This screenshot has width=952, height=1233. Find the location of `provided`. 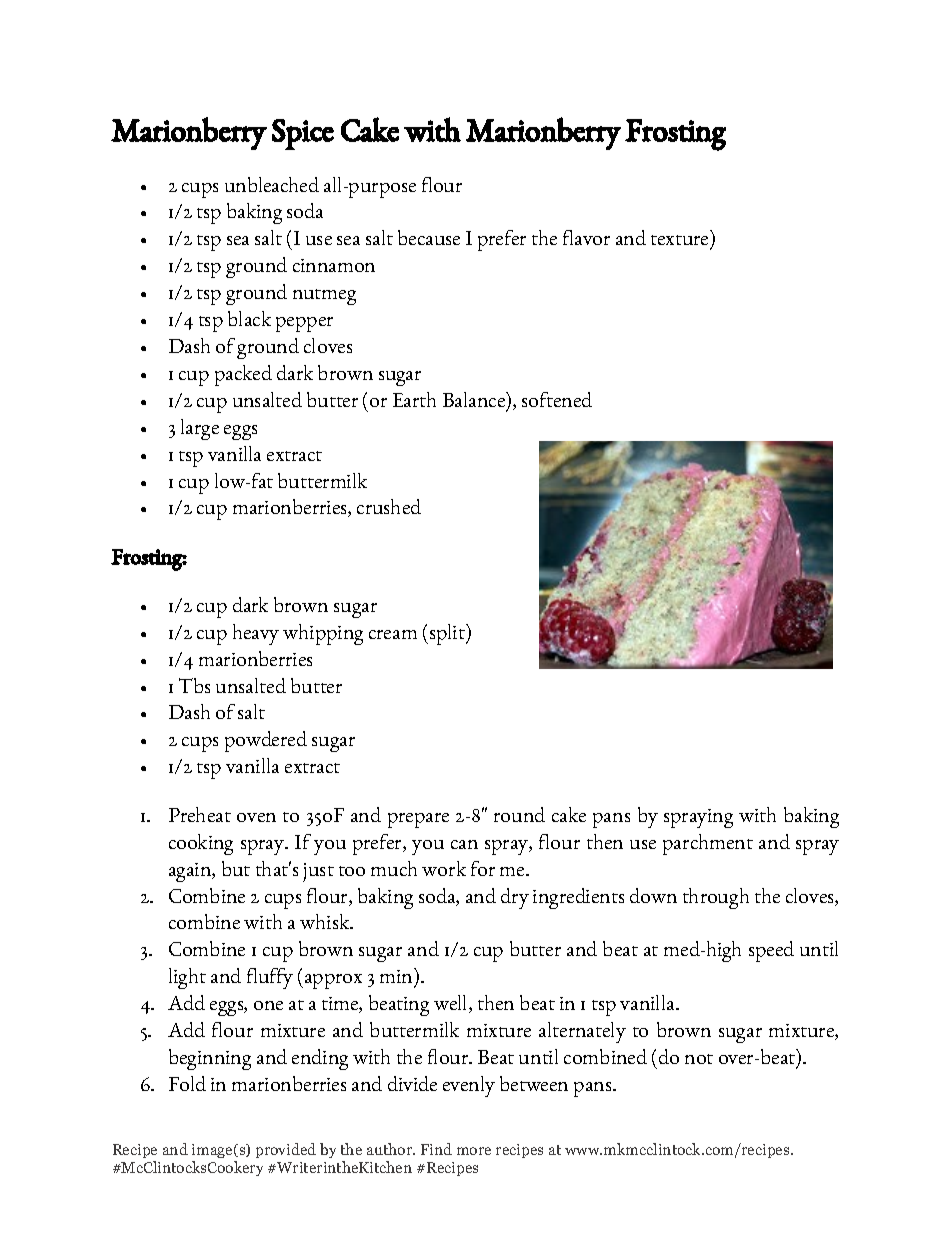

provided is located at coordinates (286, 1150).
